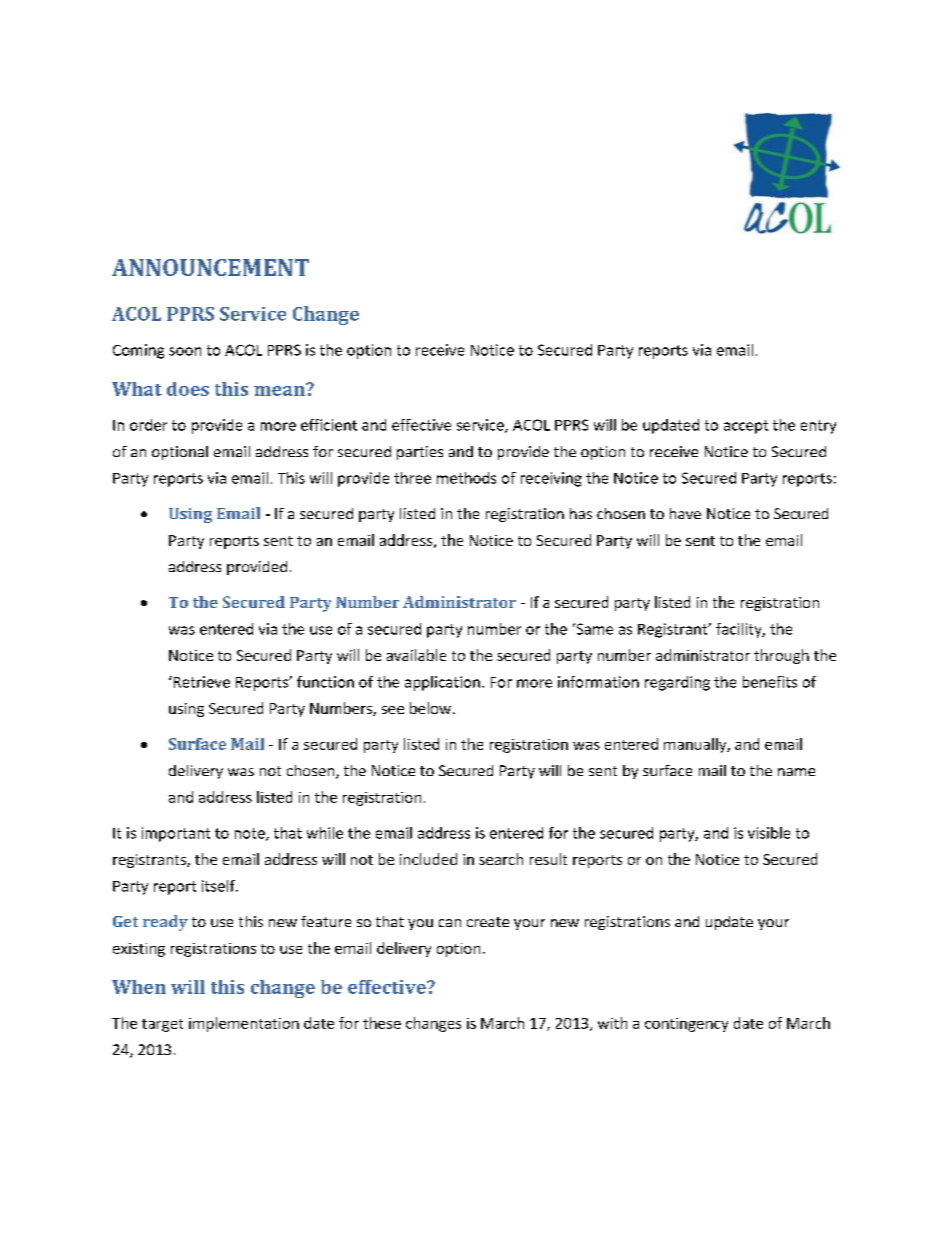 The height and width of the screenshot is (1233, 952). What do you see at coordinates (210, 267) in the screenshot?
I see `ANNOUNCEMENT` at bounding box center [210, 267].
